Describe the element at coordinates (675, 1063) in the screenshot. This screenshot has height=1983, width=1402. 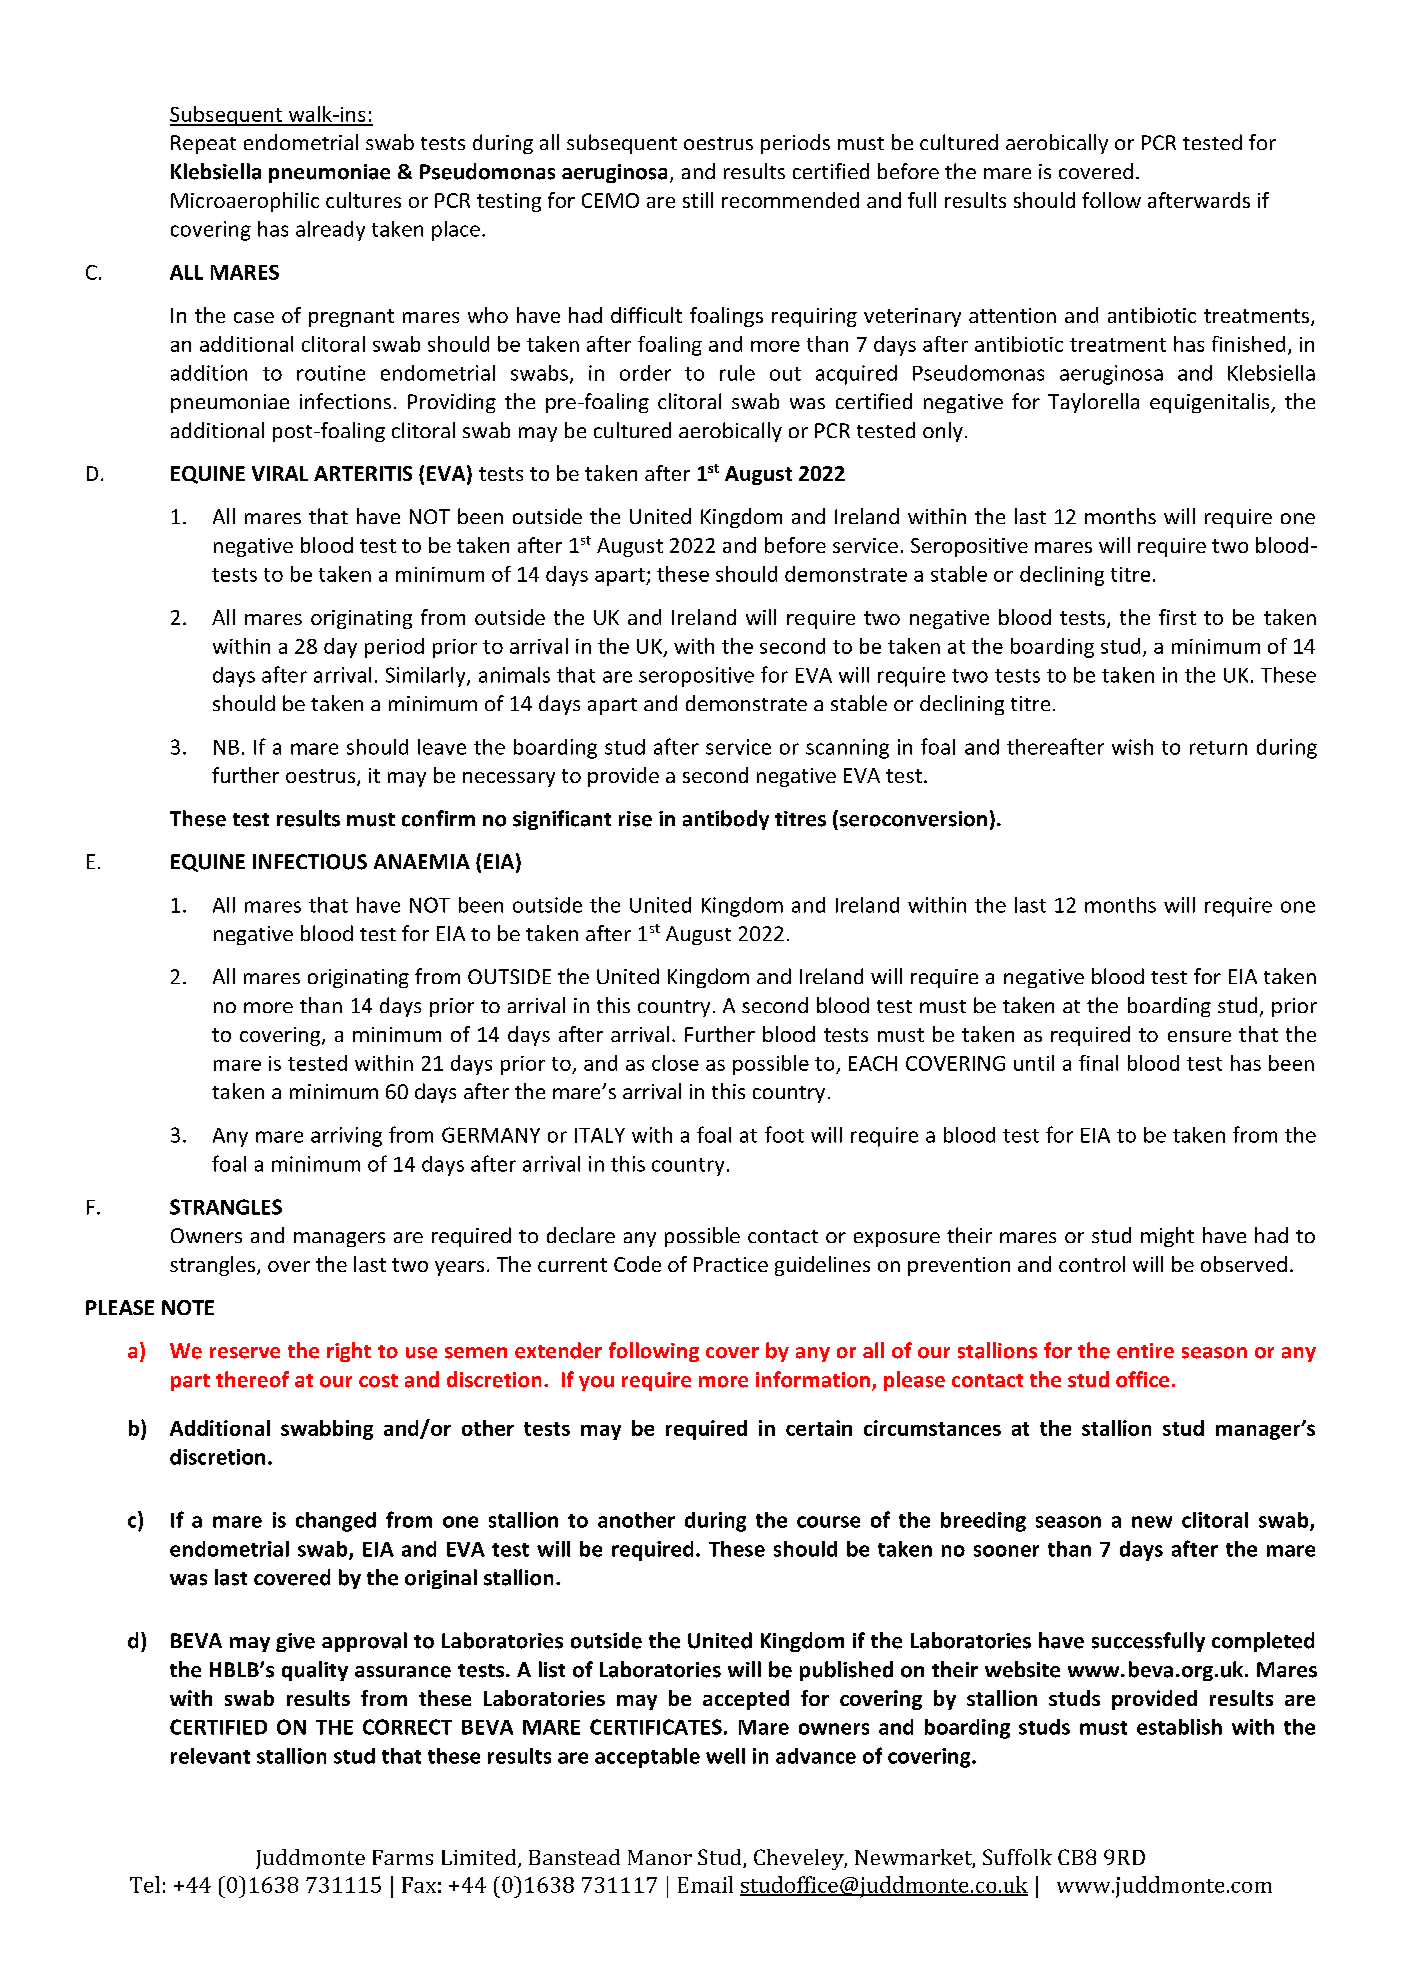
I see `close` at that location.
